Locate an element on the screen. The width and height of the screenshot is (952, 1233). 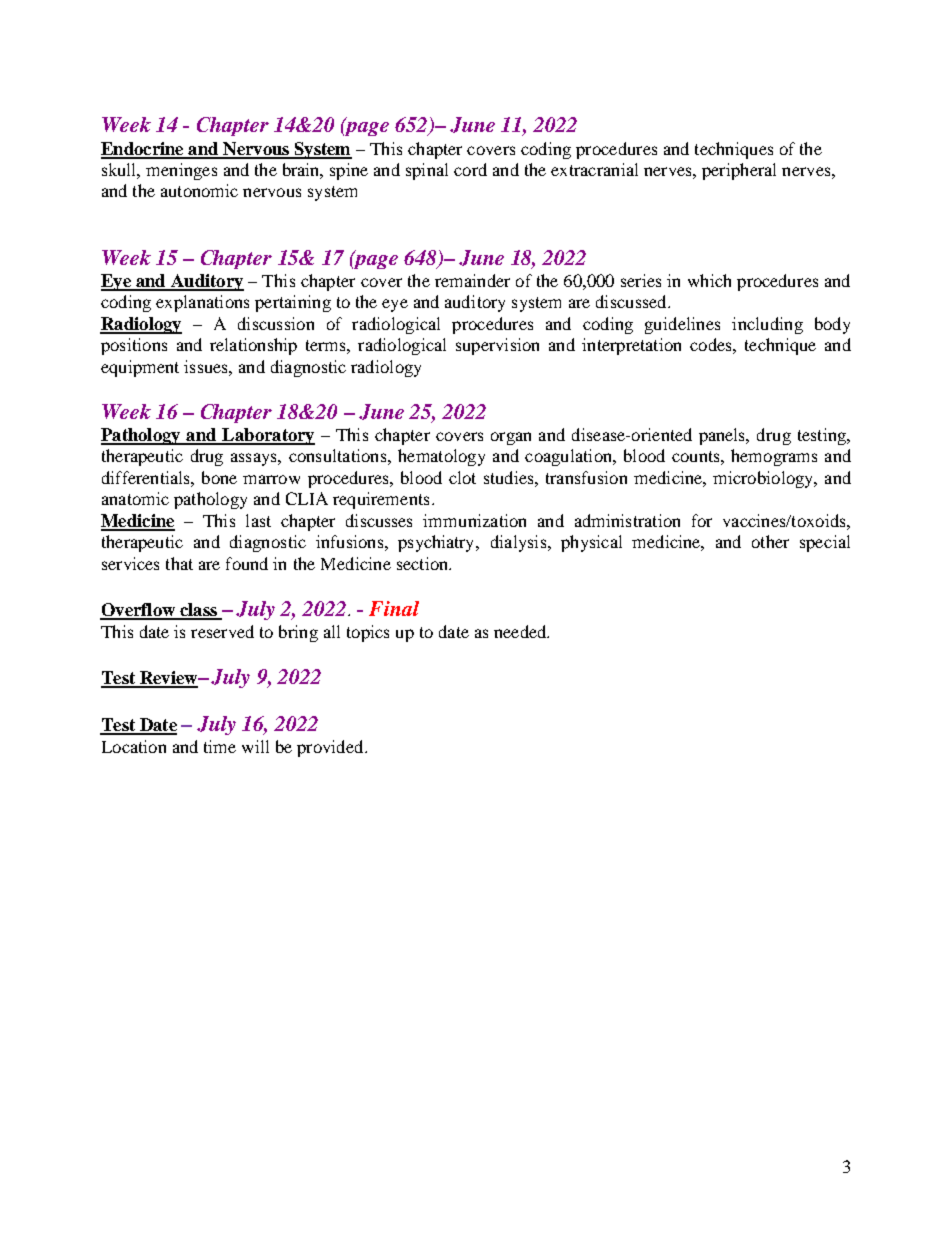
time is located at coordinates (220, 746).
